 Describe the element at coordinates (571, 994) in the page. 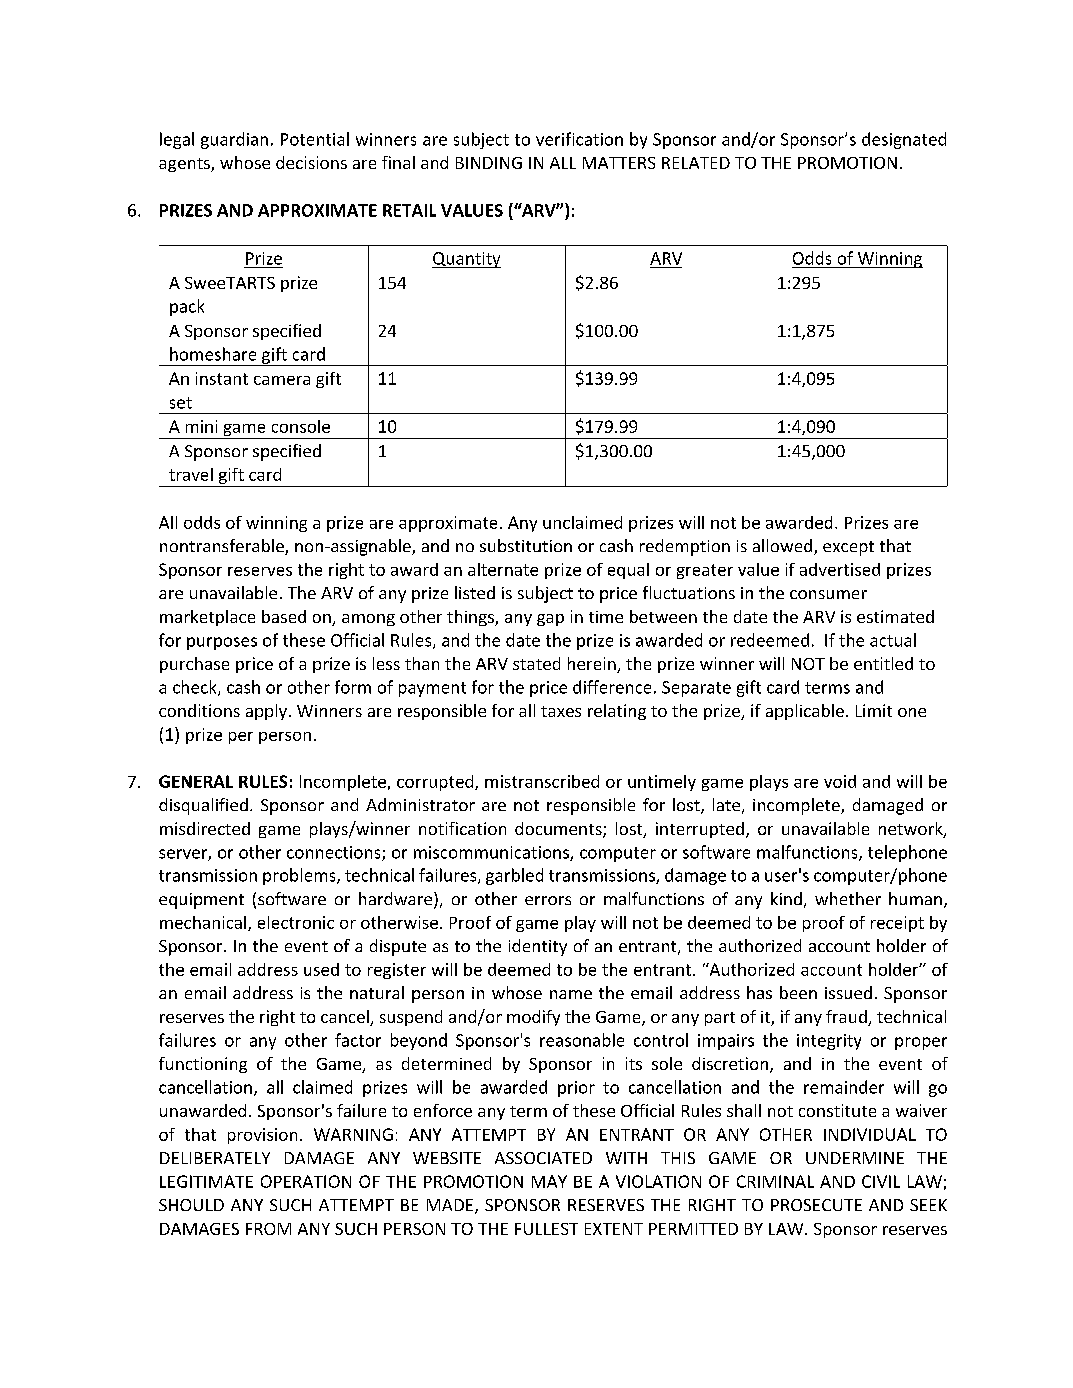

I see `name` at that location.
